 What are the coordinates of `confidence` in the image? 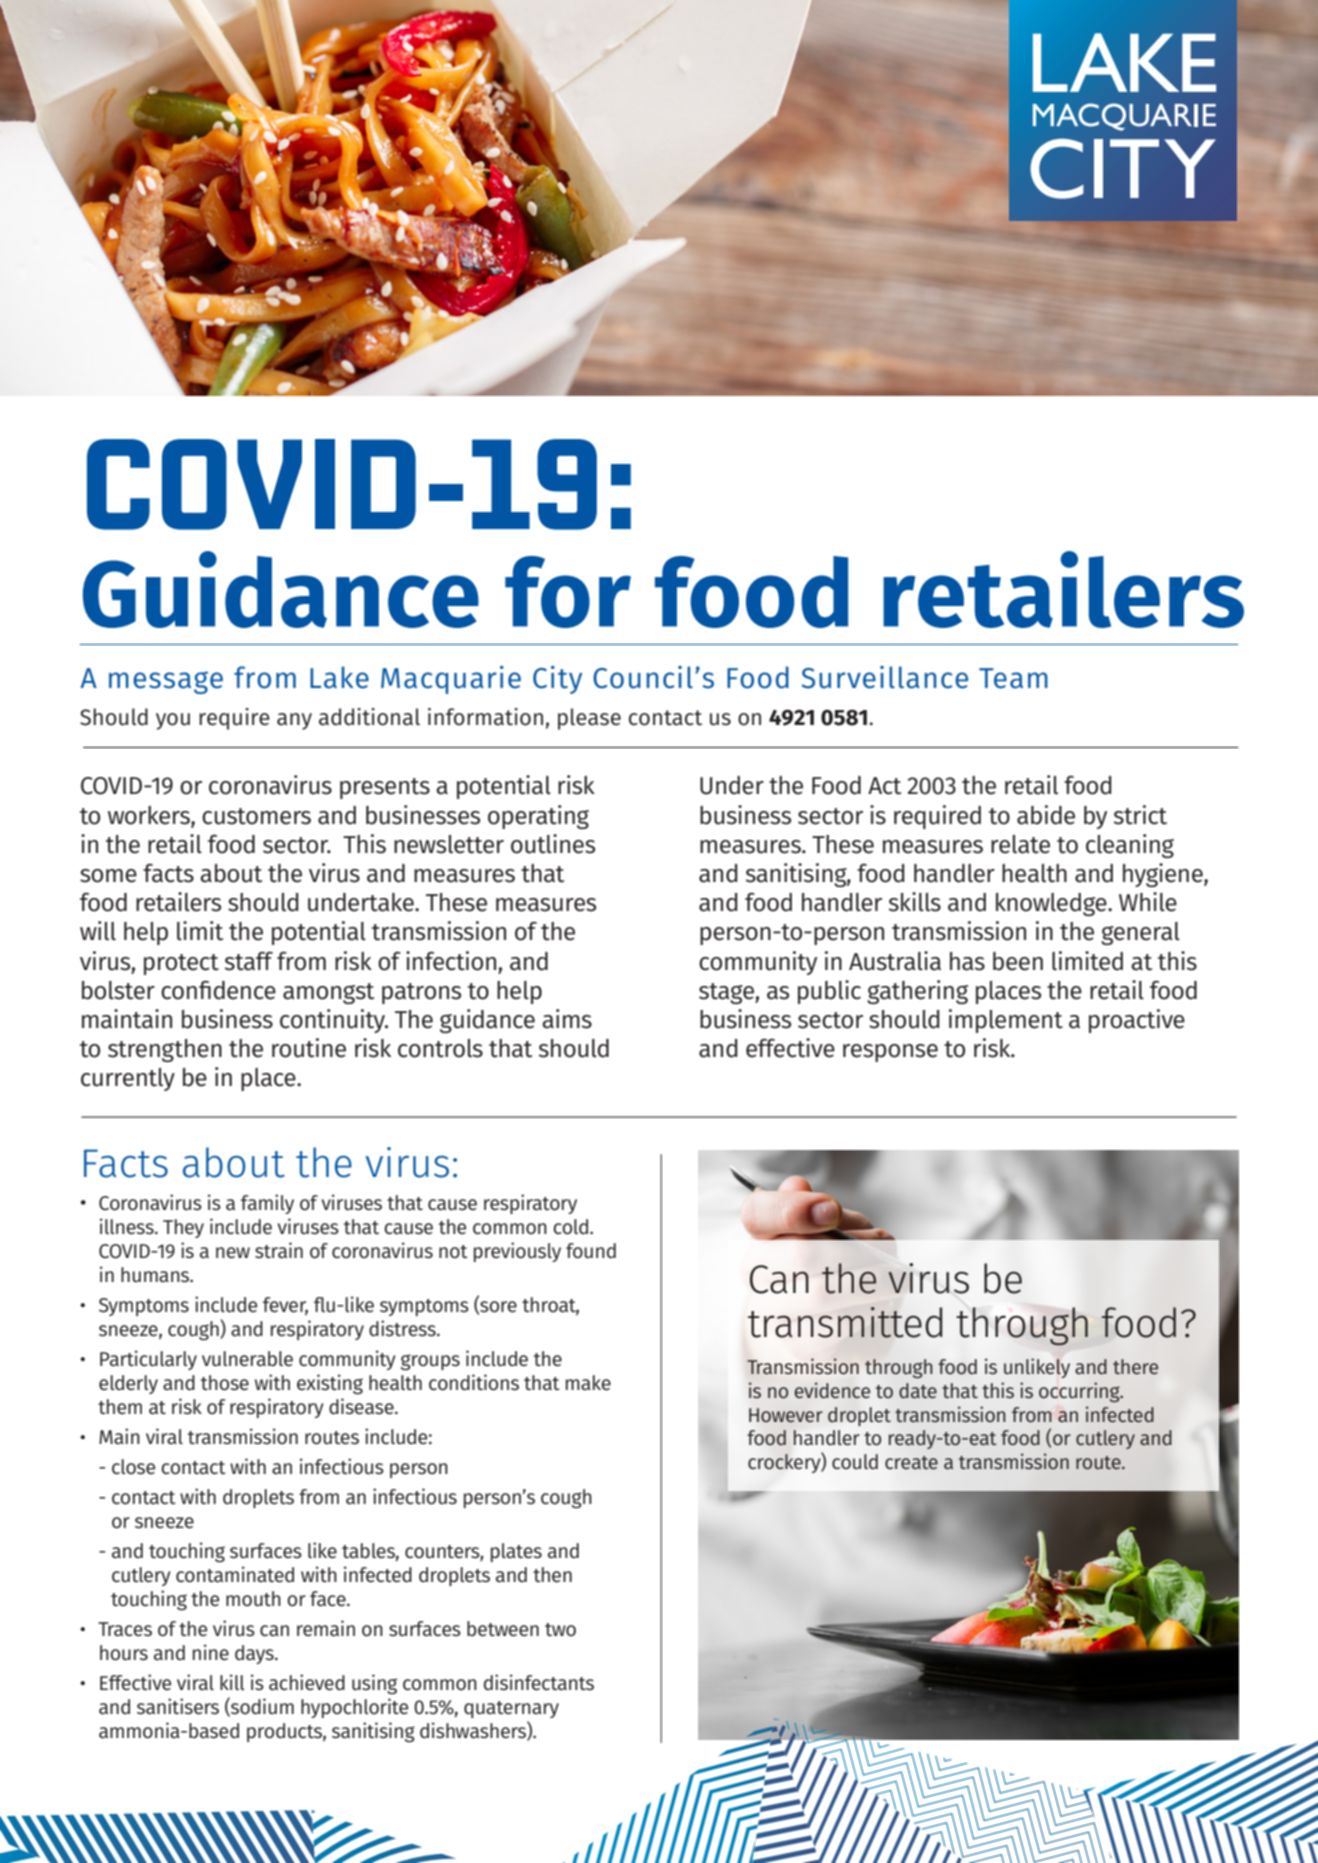 It's located at (218, 990).
